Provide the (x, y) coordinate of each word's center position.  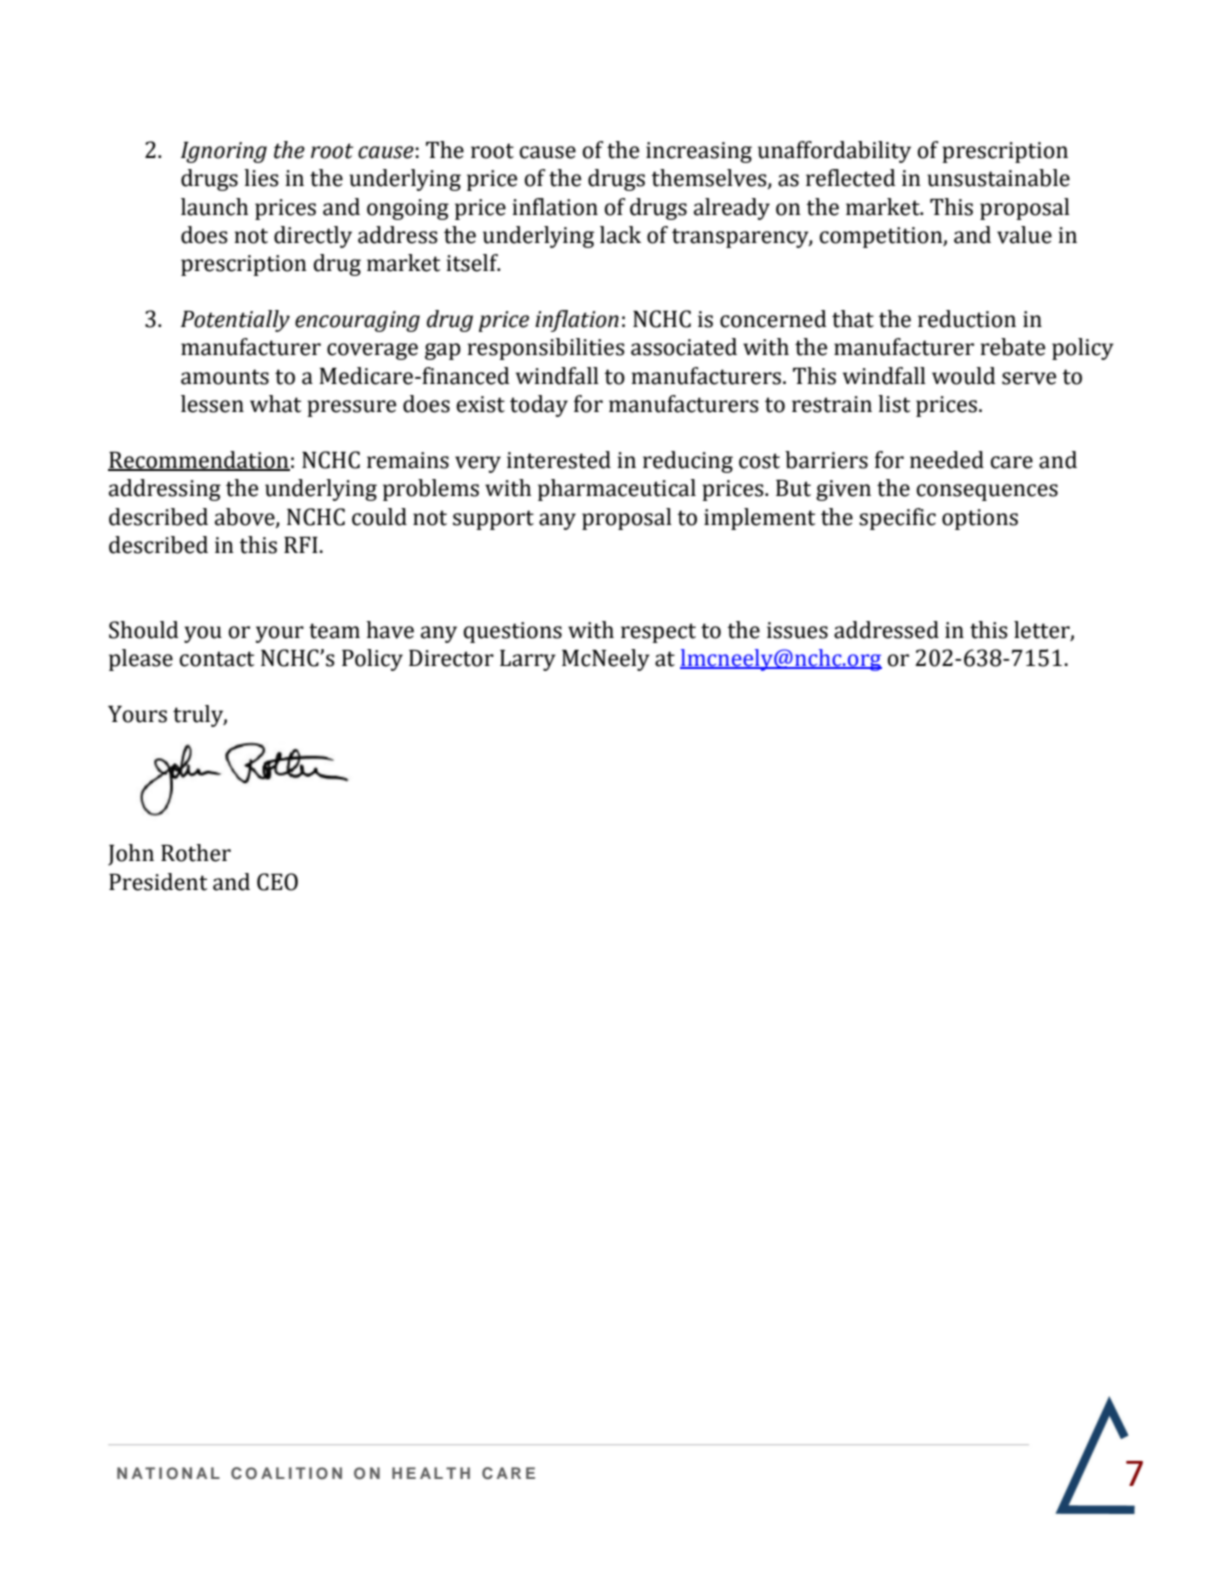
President (158, 882)
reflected (851, 178)
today (539, 406)
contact (216, 659)
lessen (212, 404)
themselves (710, 179)
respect (658, 633)
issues (797, 630)
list (894, 404)
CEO (277, 882)
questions (512, 632)
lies (261, 178)
